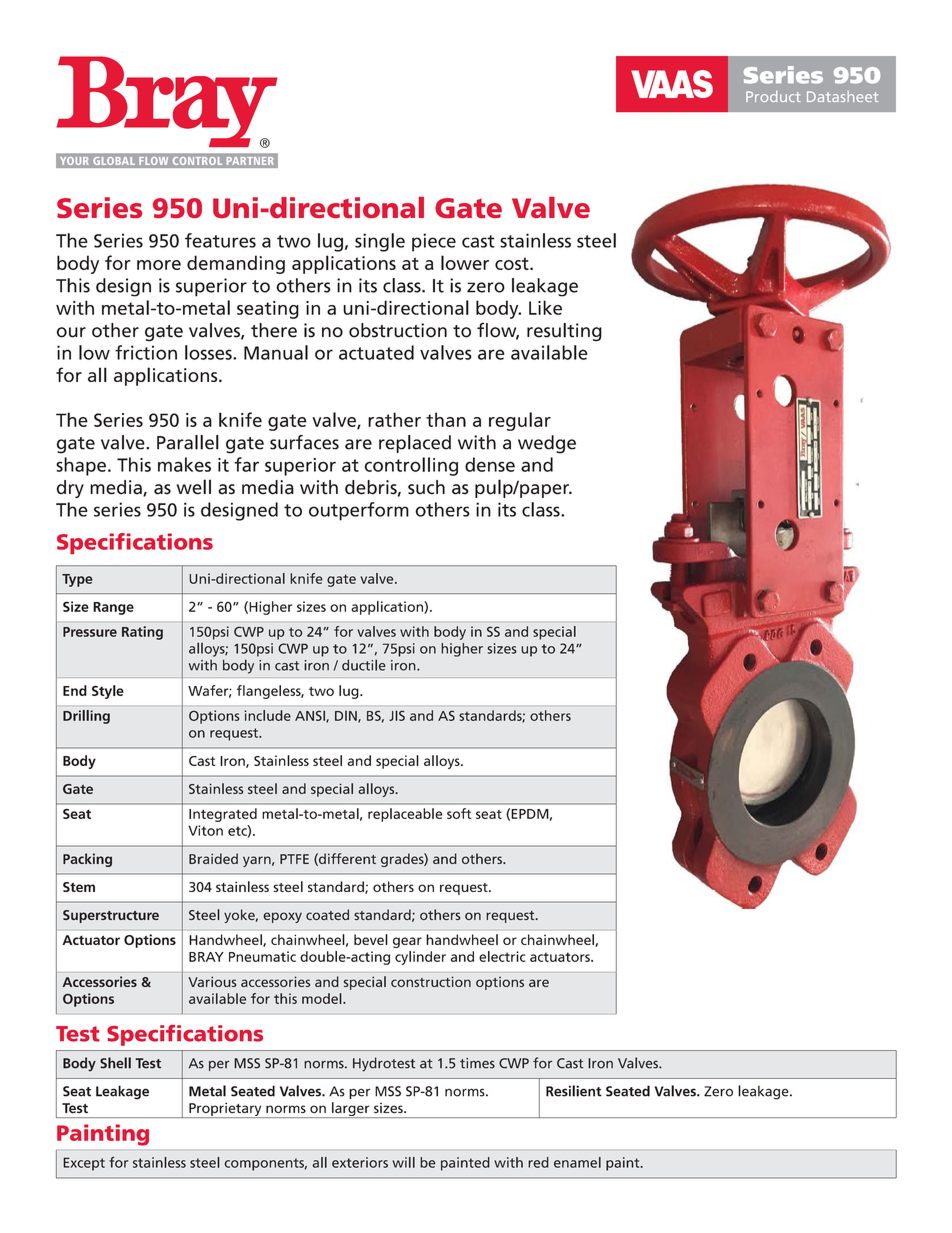 The height and width of the document is (1233, 952). I want to click on Product, so click(773, 96).
